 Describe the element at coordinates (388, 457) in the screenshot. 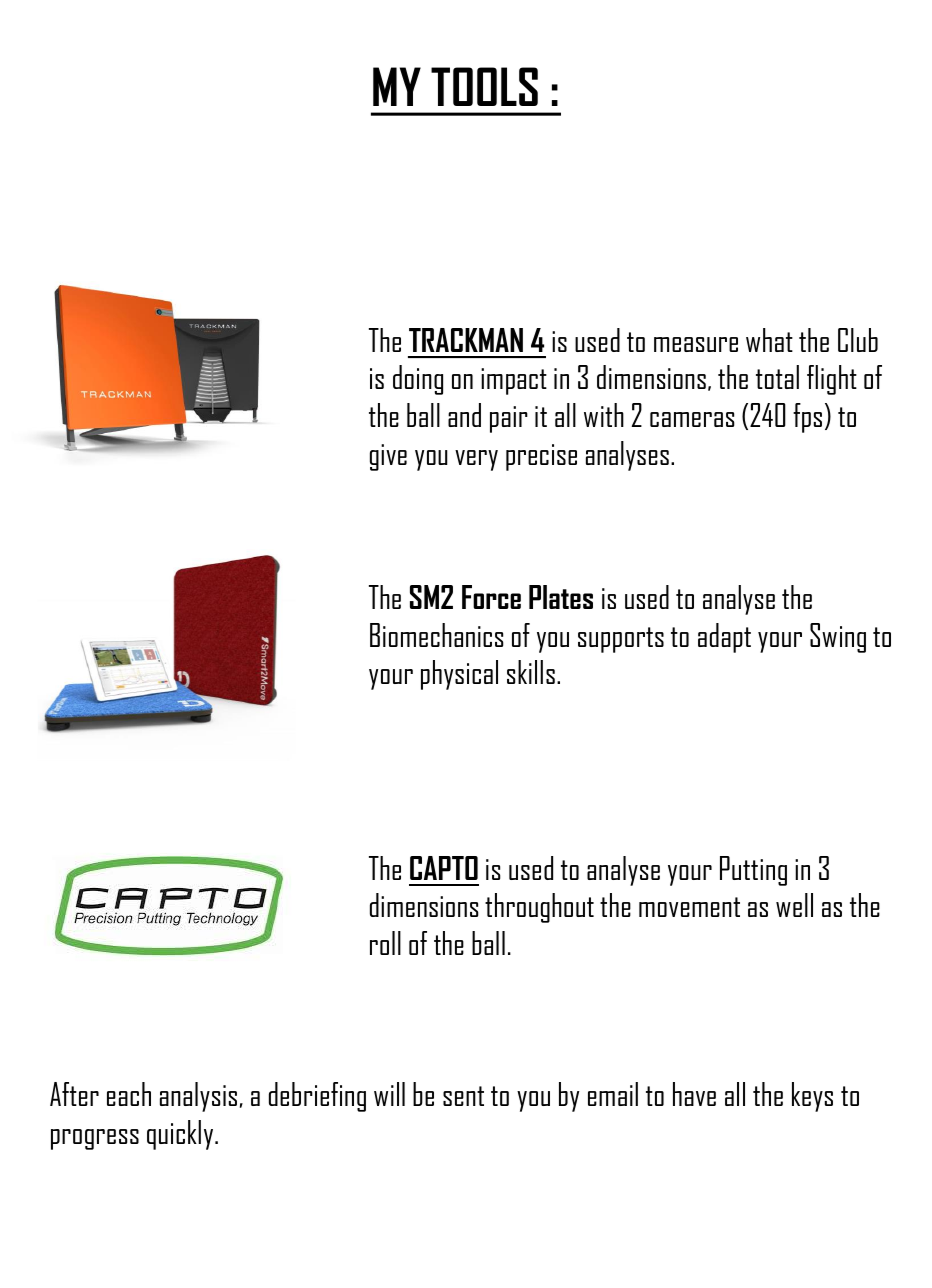

I see `give` at that location.
